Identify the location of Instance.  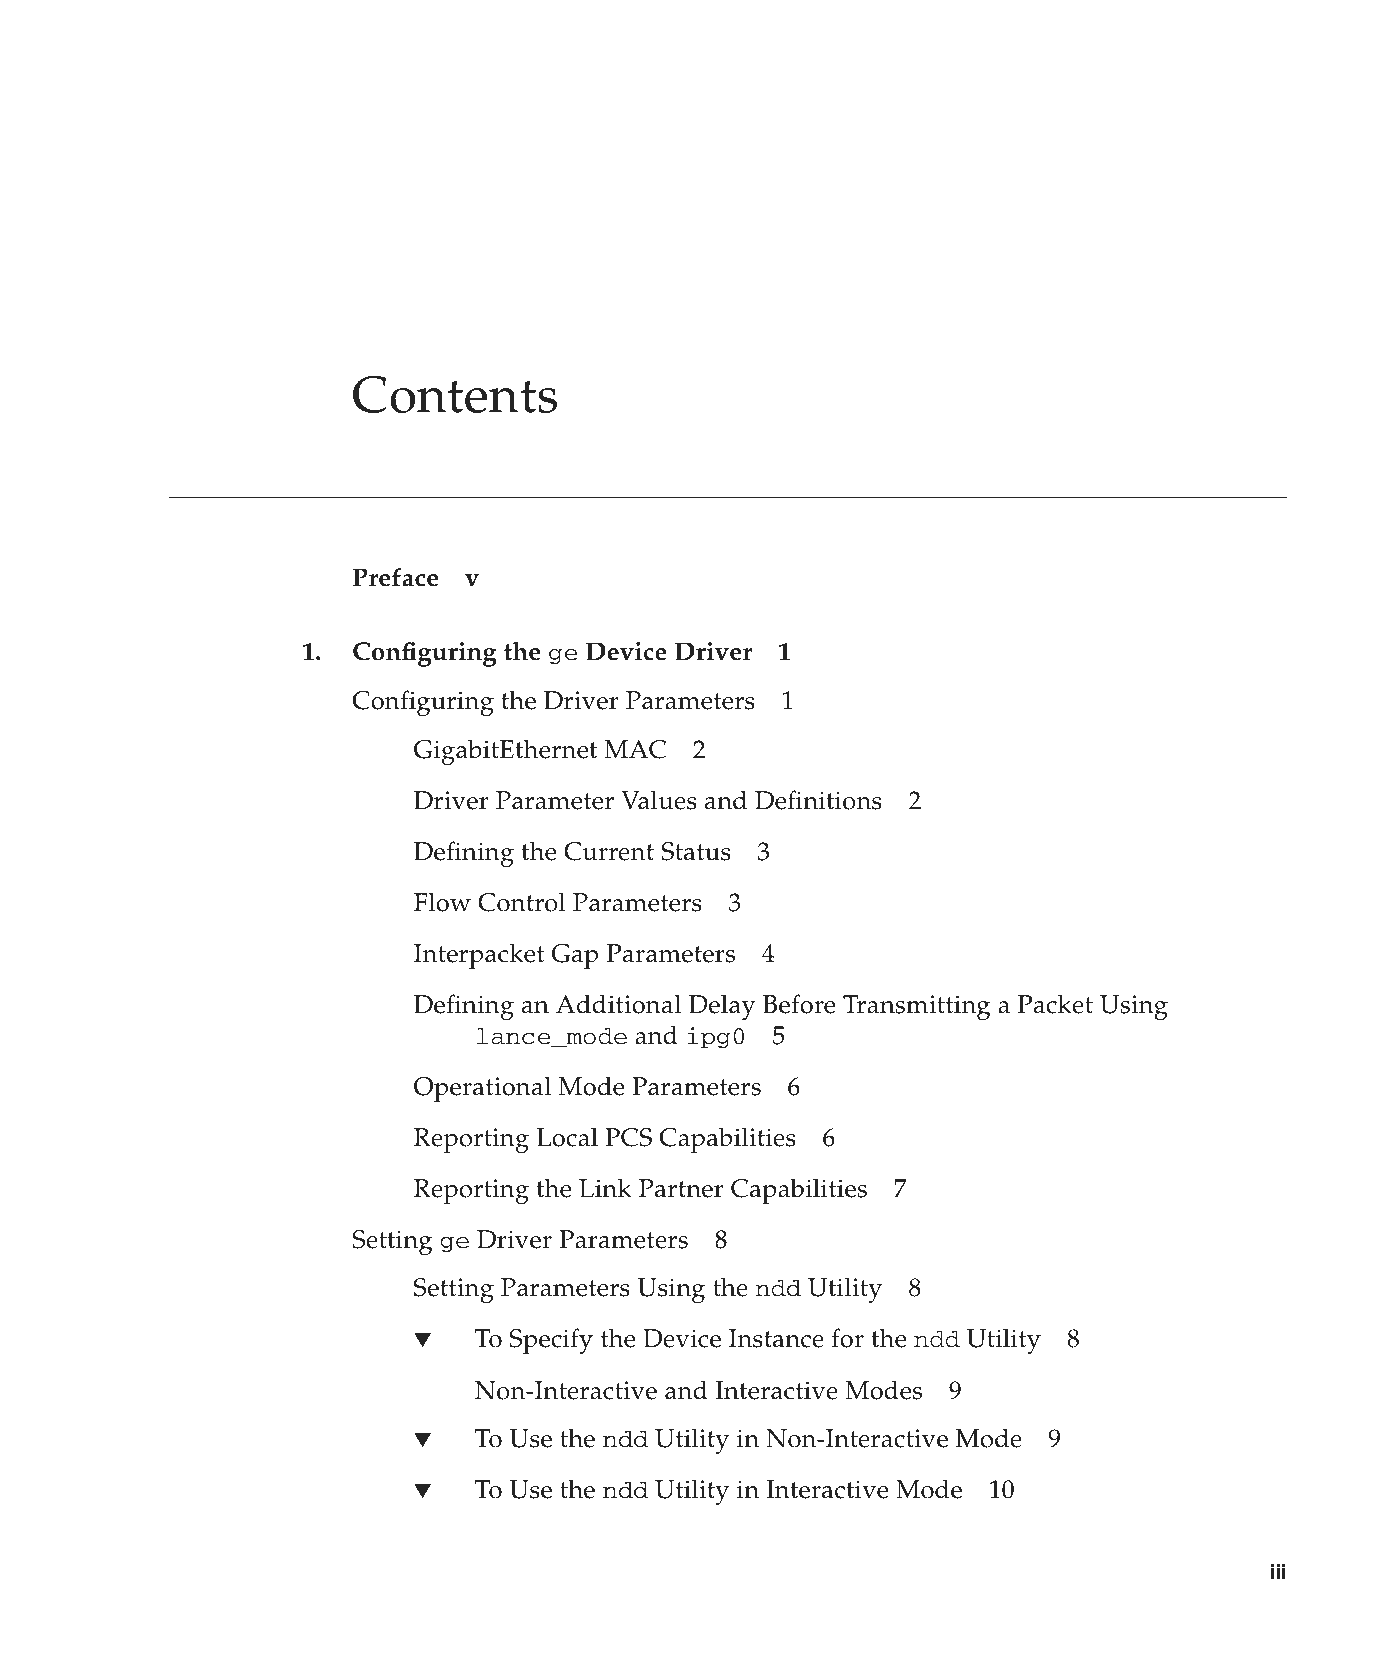
(776, 1338).
